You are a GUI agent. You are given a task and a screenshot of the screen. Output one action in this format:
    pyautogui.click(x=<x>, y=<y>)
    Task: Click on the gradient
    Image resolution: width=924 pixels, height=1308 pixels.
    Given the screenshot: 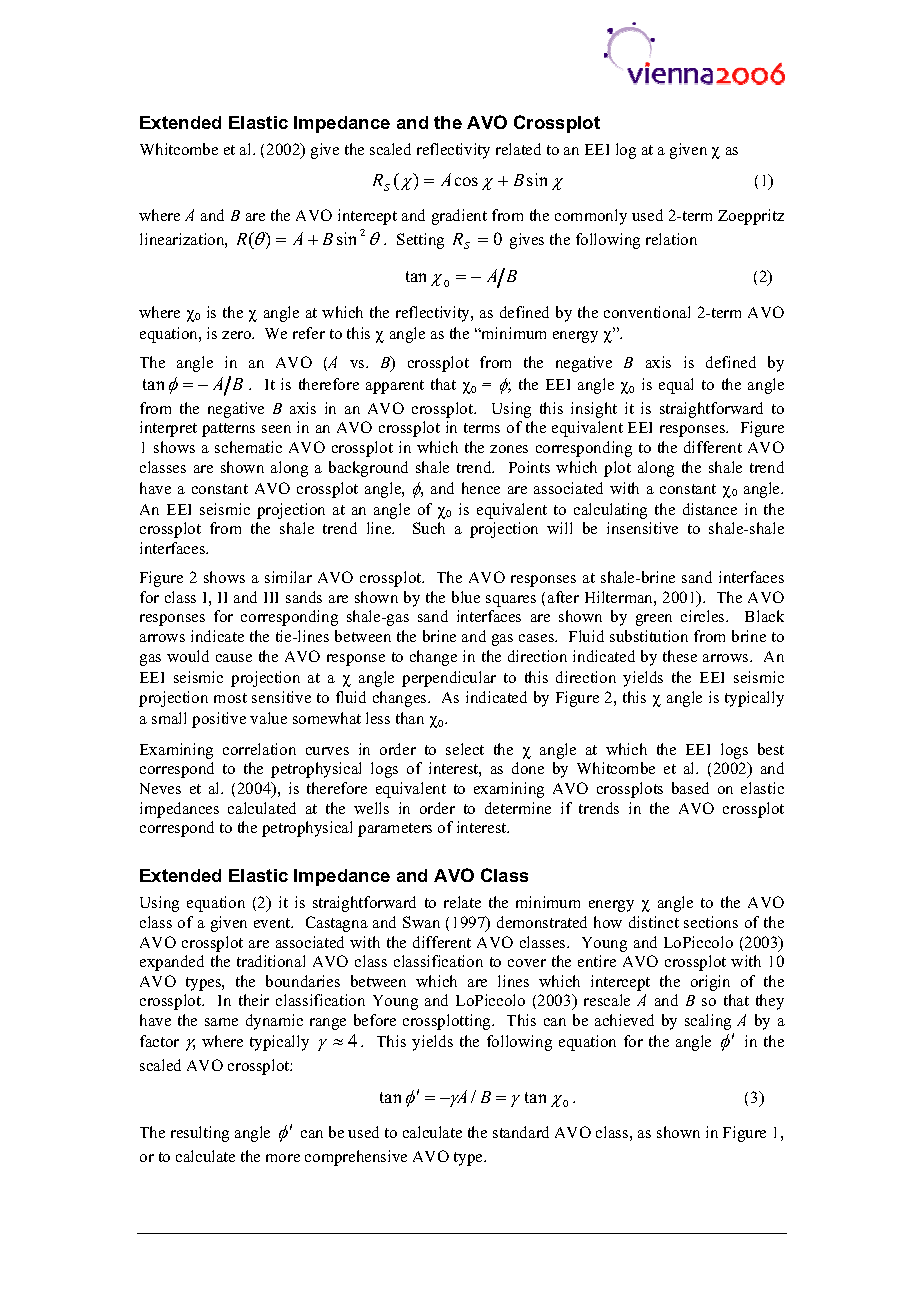 What is the action you would take?
    pyautogui.click(x=459, y=217)
